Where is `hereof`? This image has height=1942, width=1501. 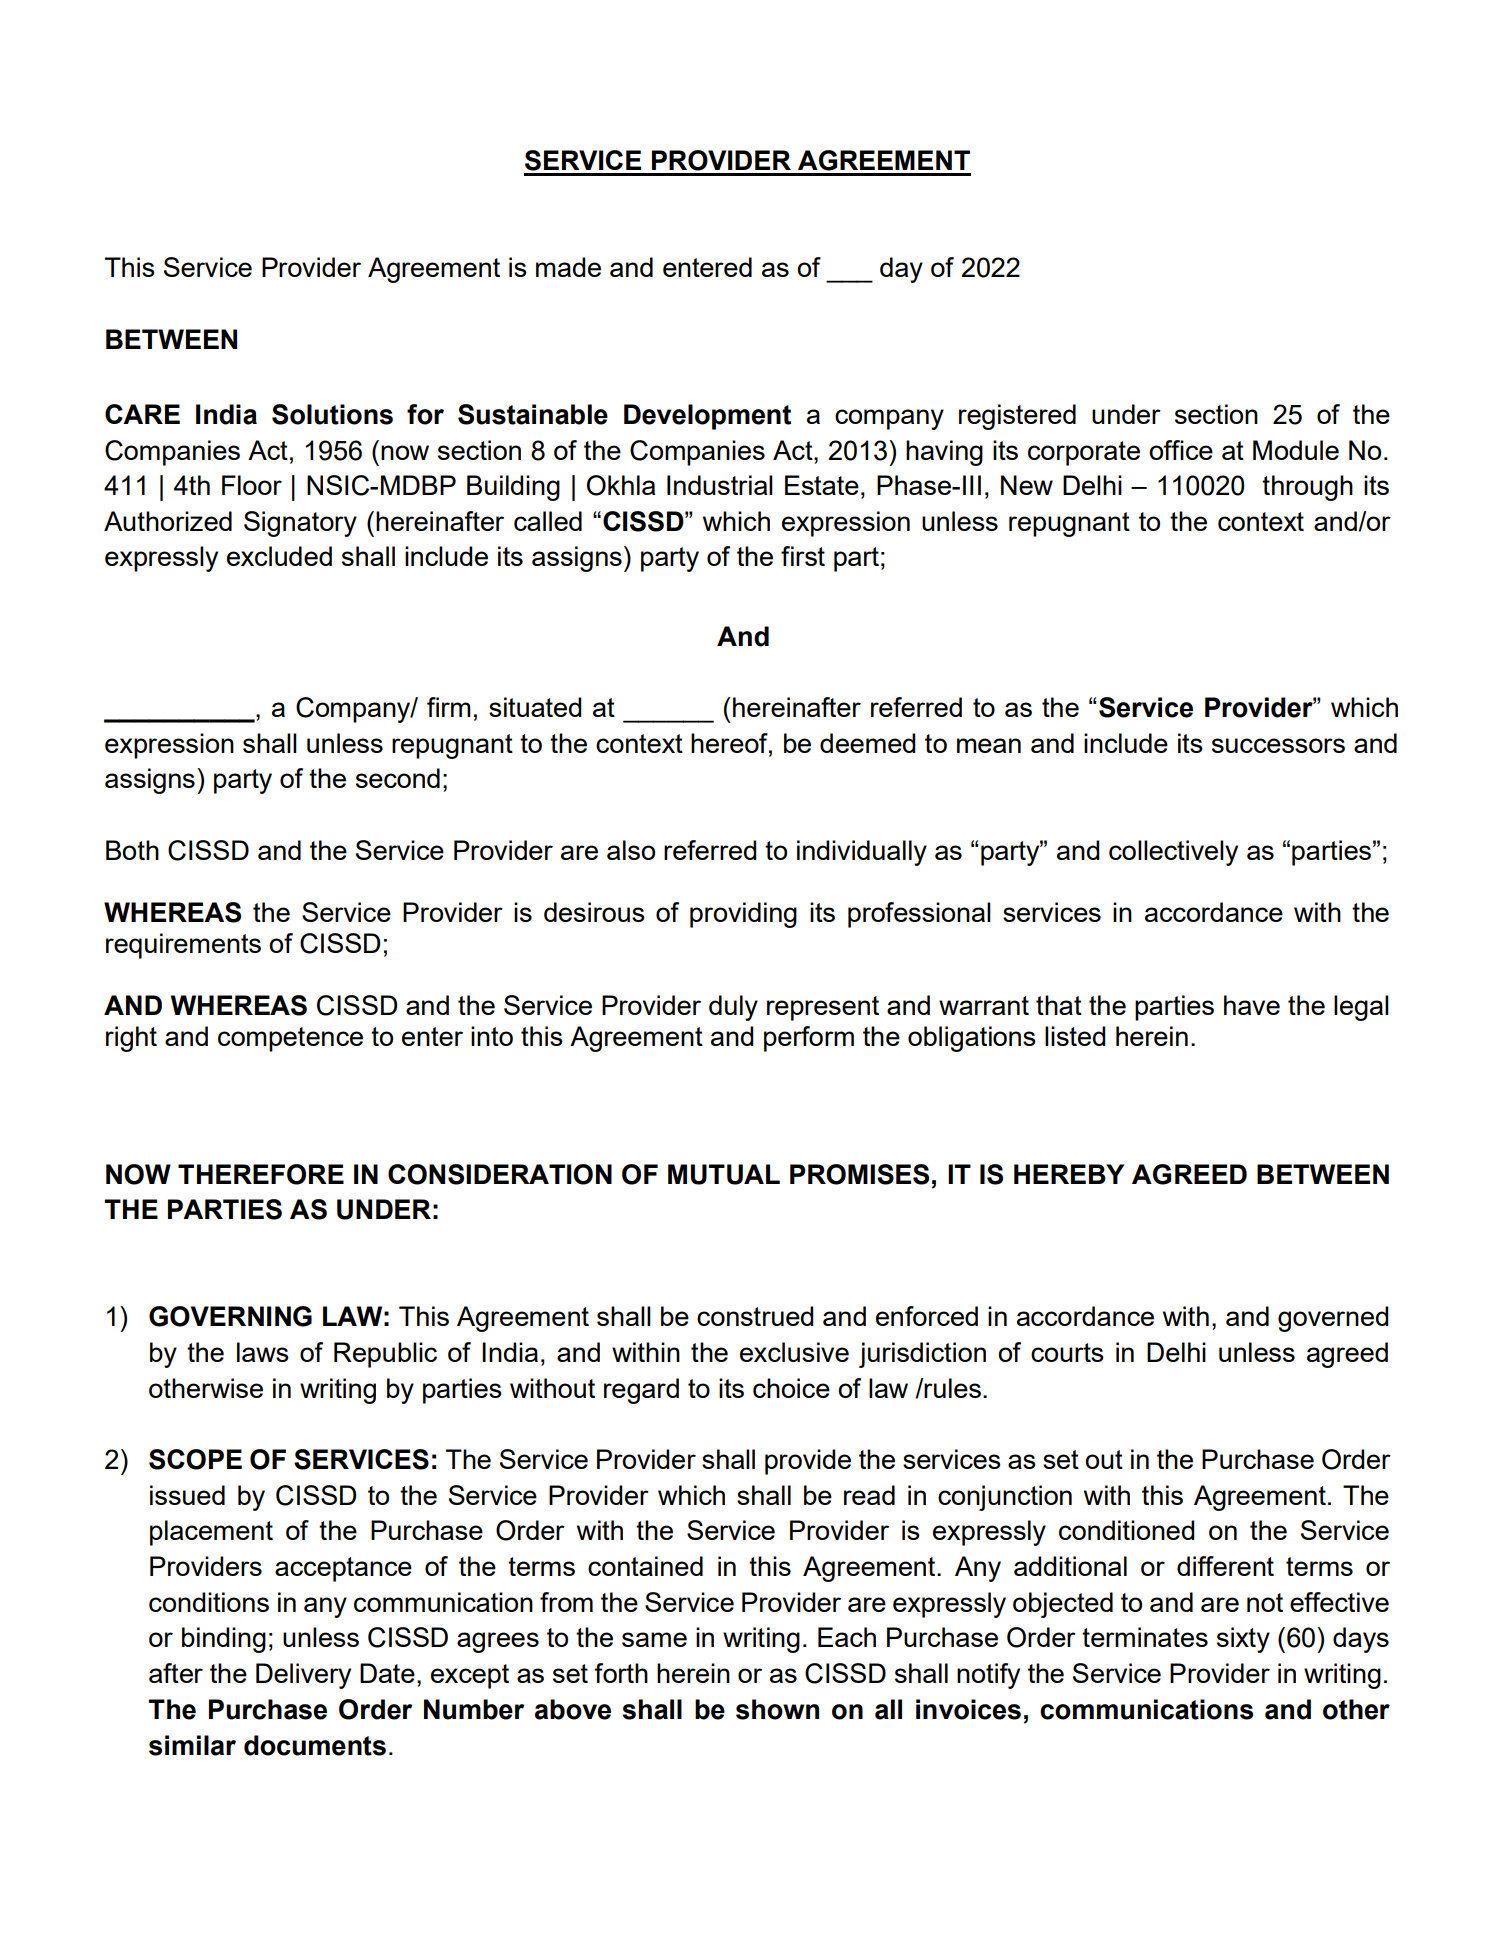 hereof is located at coordinates (730, 743).
